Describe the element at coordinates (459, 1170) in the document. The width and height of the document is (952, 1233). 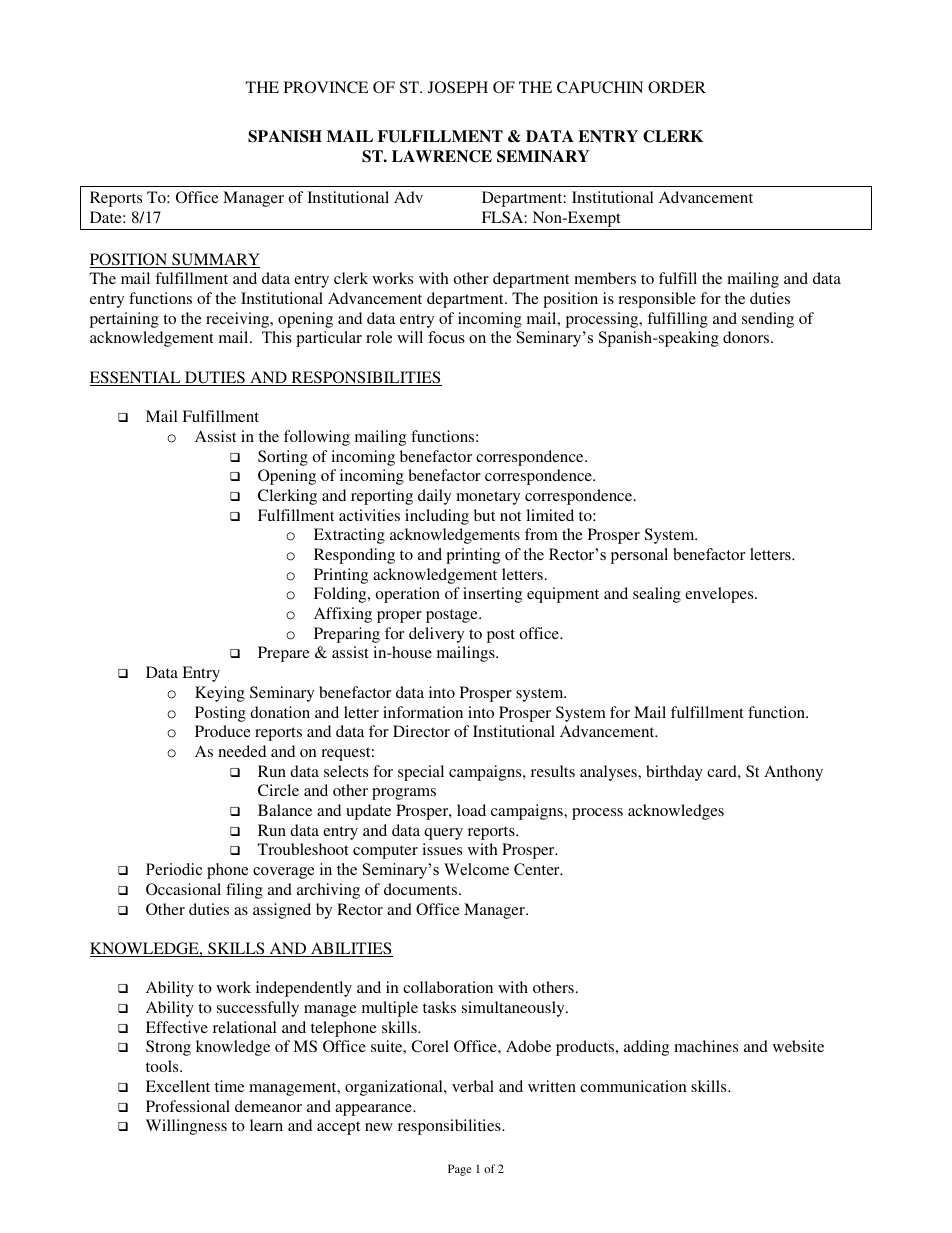
I see `Page` at that location.
